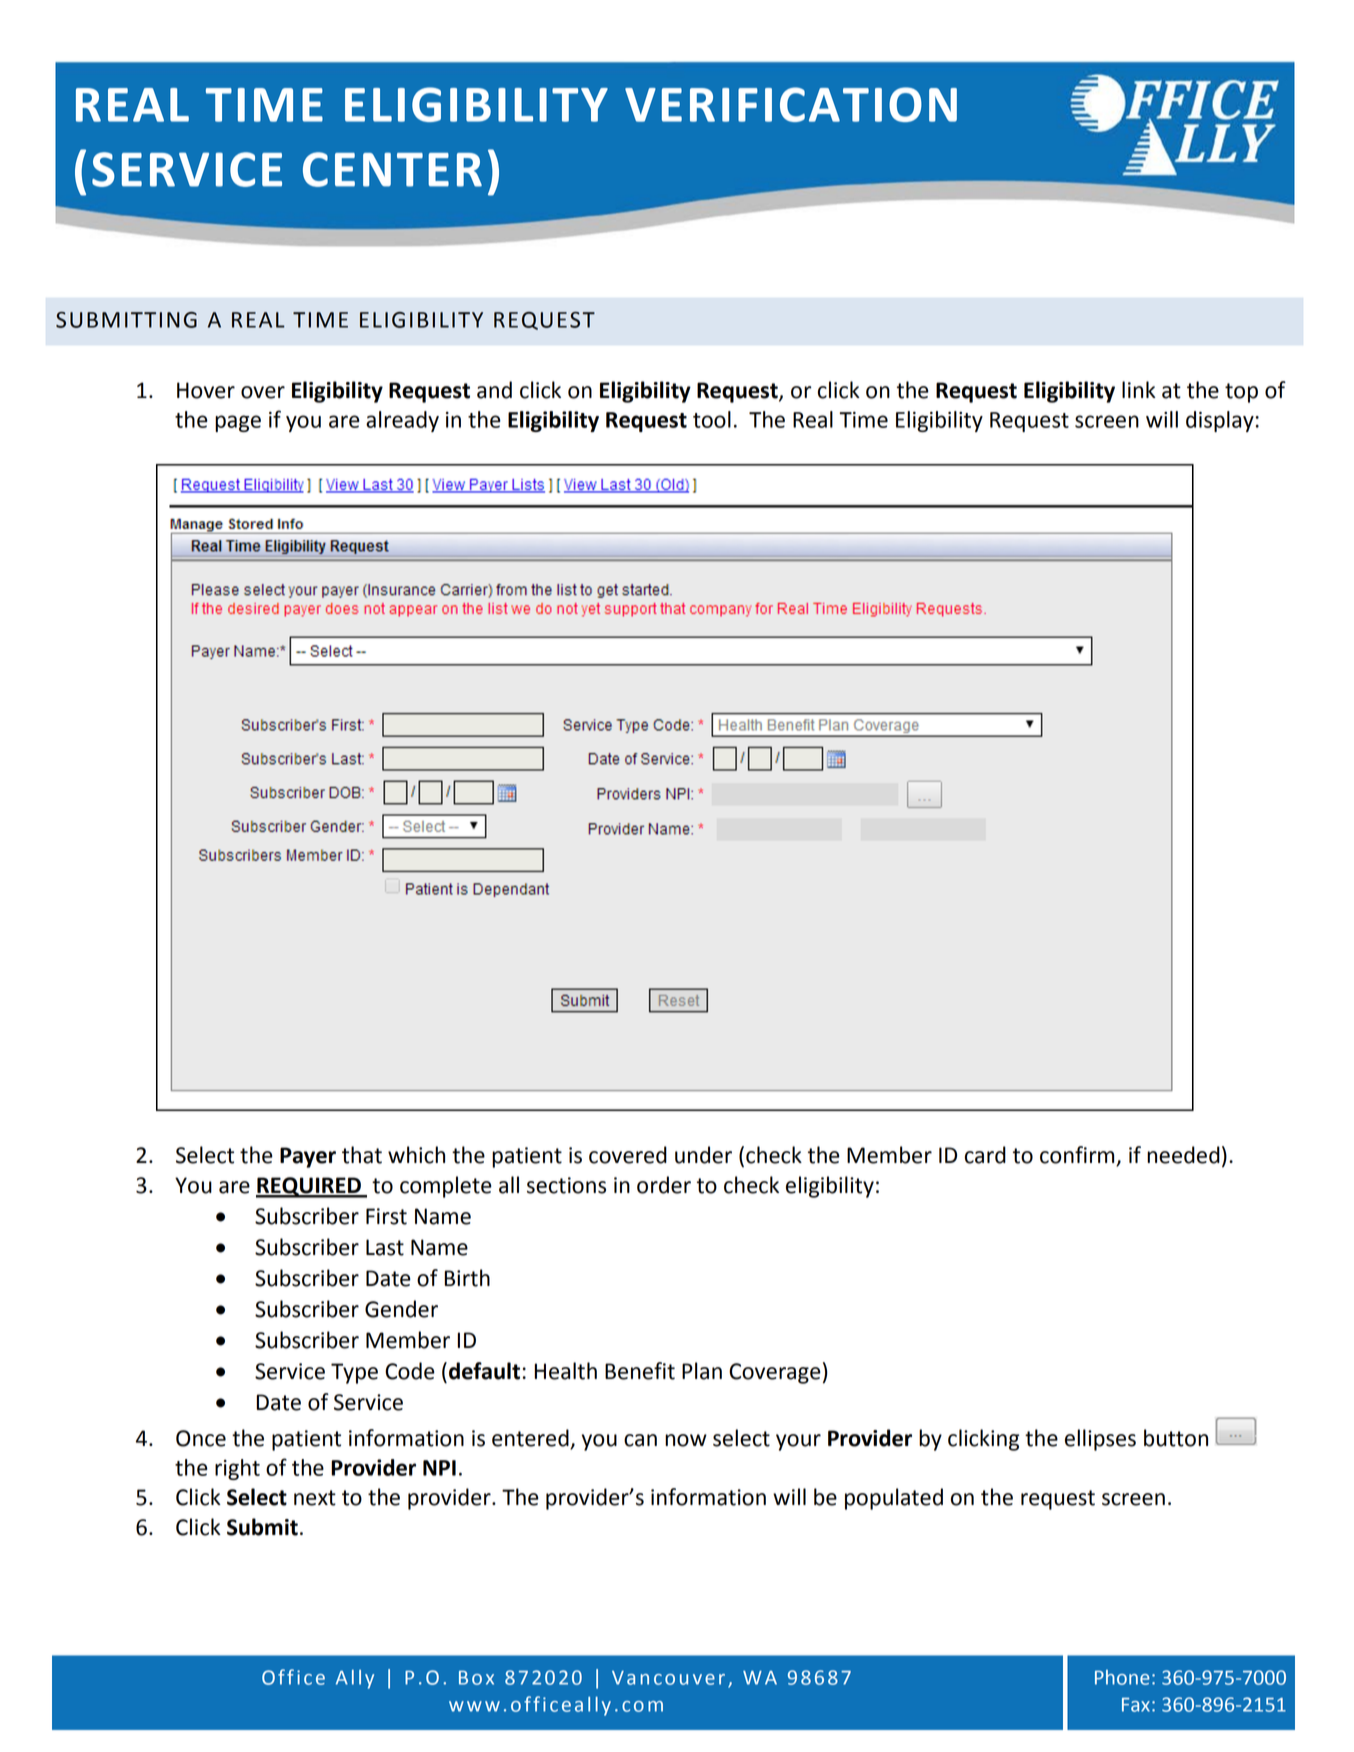 The width and height of the image is (1354, 1752). What do you see at coordinates (791, 104) in the image?
I see `VERIFICATION` at bounding box center [791, 104].
